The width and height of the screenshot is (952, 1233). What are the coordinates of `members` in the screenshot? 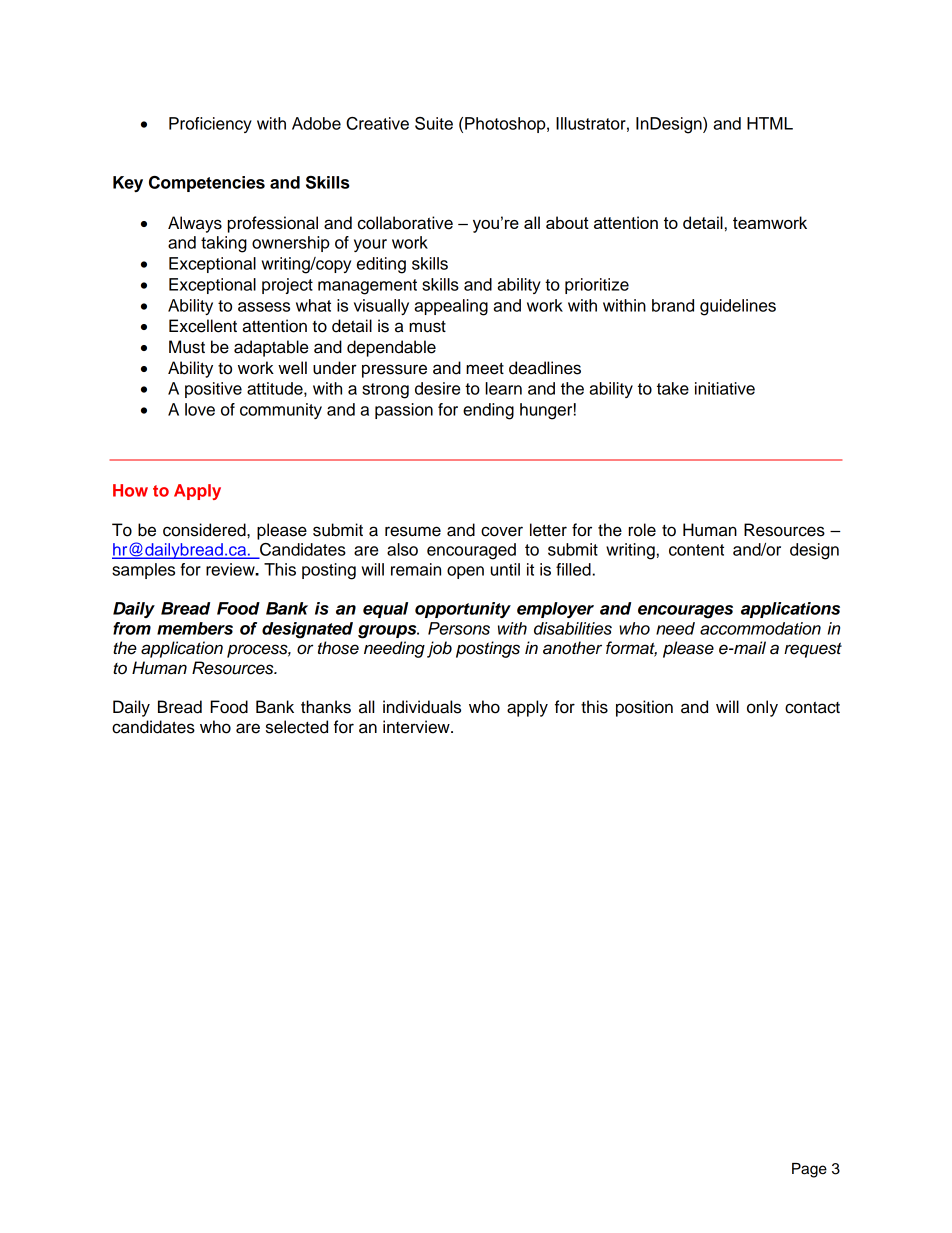 It's located at (195, 628).
